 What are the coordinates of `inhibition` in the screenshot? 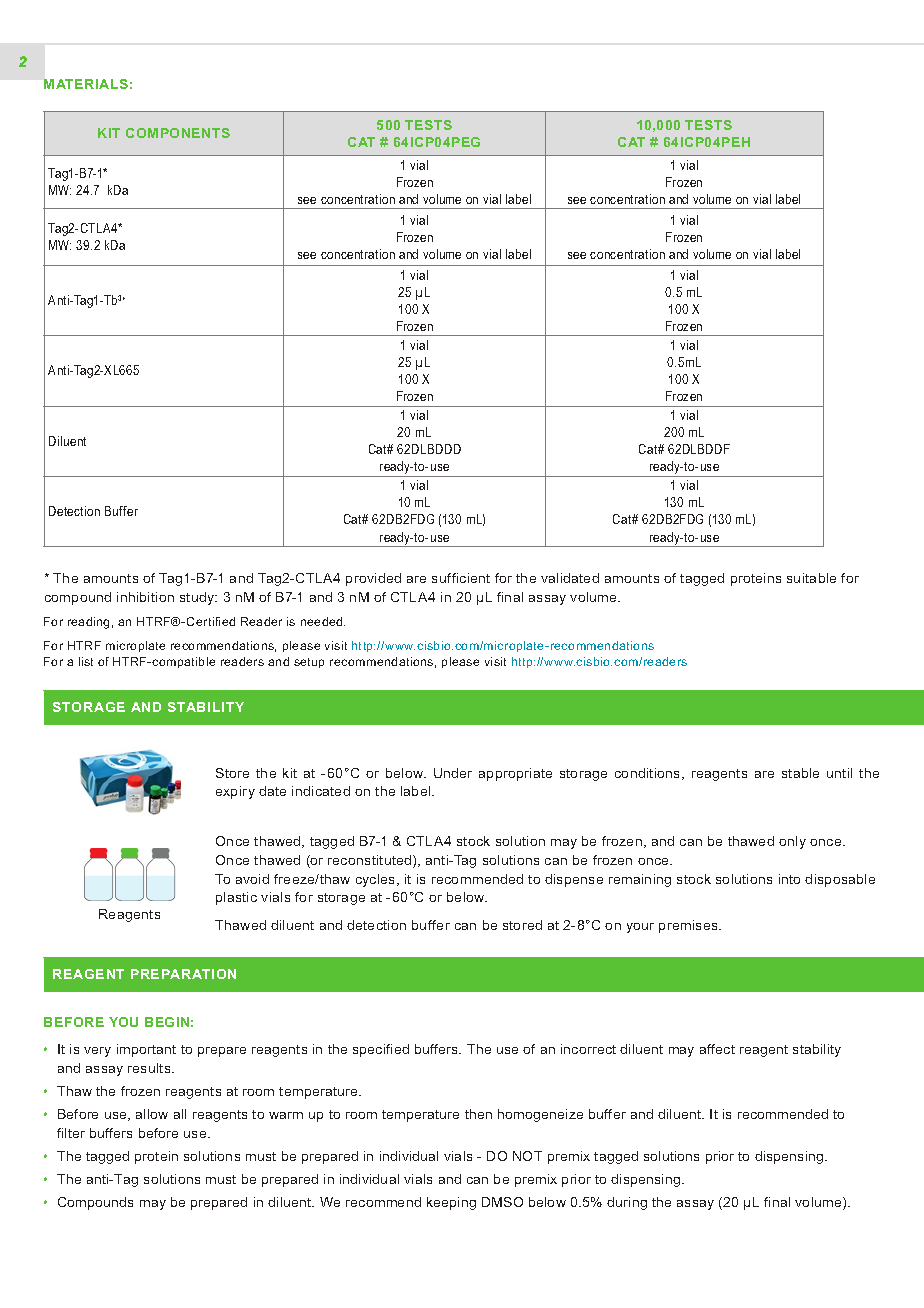 It's located at (145, 597).
